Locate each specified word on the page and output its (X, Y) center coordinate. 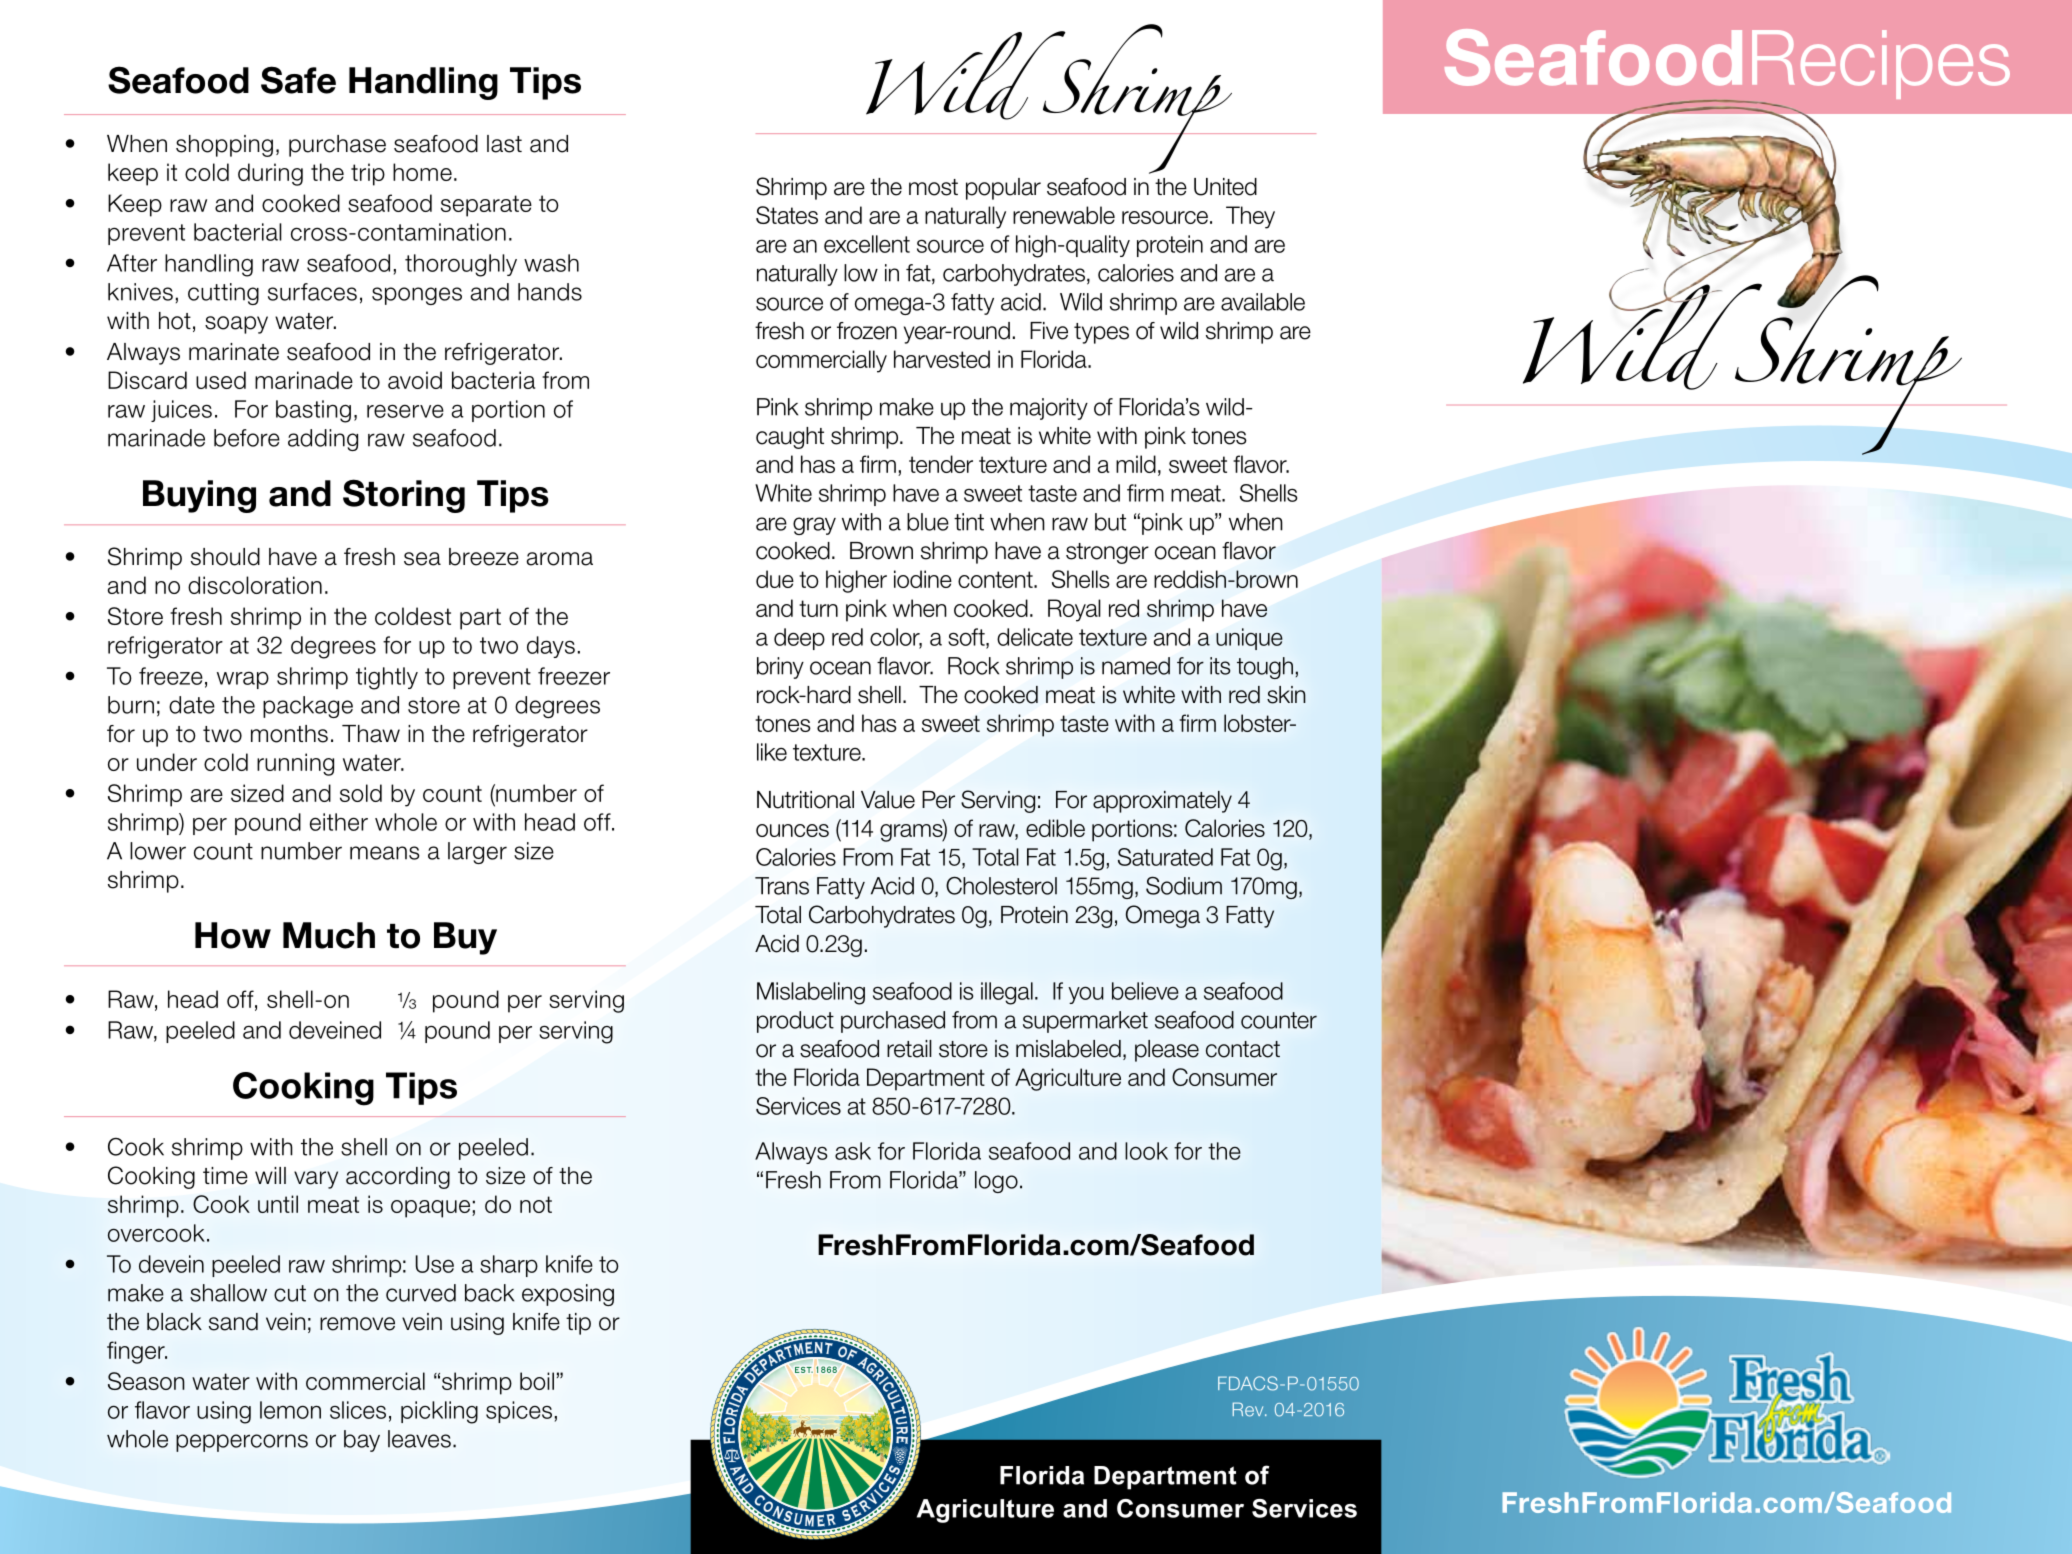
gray (814, 526)
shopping (224, 146)
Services (798, 1106)
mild (1136, 464)
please (1167, 1051)
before (247, 438)
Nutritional (805, 800)
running (295, 764)
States (787, 215)
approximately (1162, 802)
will (270, 1175)
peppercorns (242, 1443)
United (1225, 187)
